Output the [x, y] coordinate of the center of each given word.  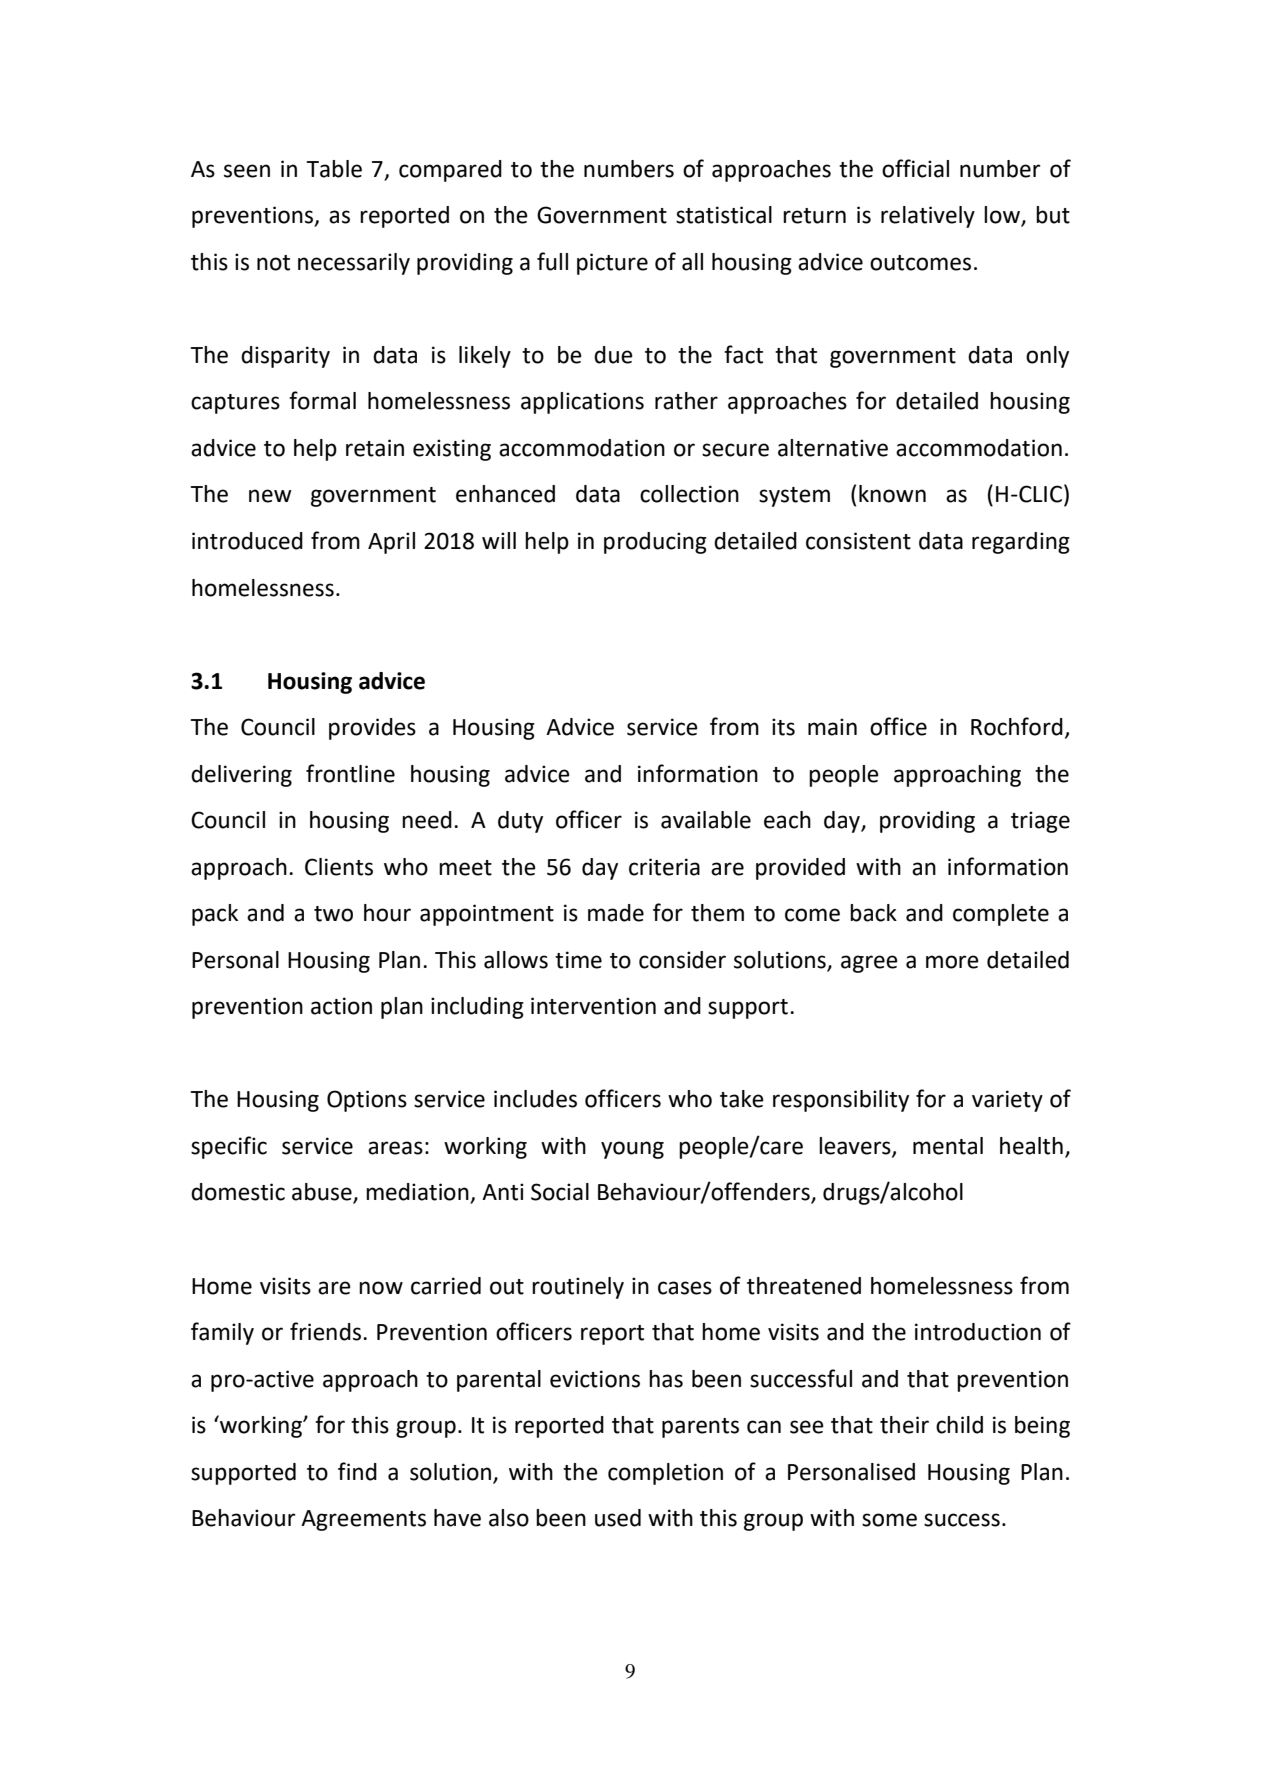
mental [948, 1146]
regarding [1021, 543]
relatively [928, 217]
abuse [323, 1193]
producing [655, 543]
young [632, 1150]
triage [1040, 822]
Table [334, 169]
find [357, 1471]
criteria [664, 867]
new [270, 496]
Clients [339, 867]
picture [612, 264]
